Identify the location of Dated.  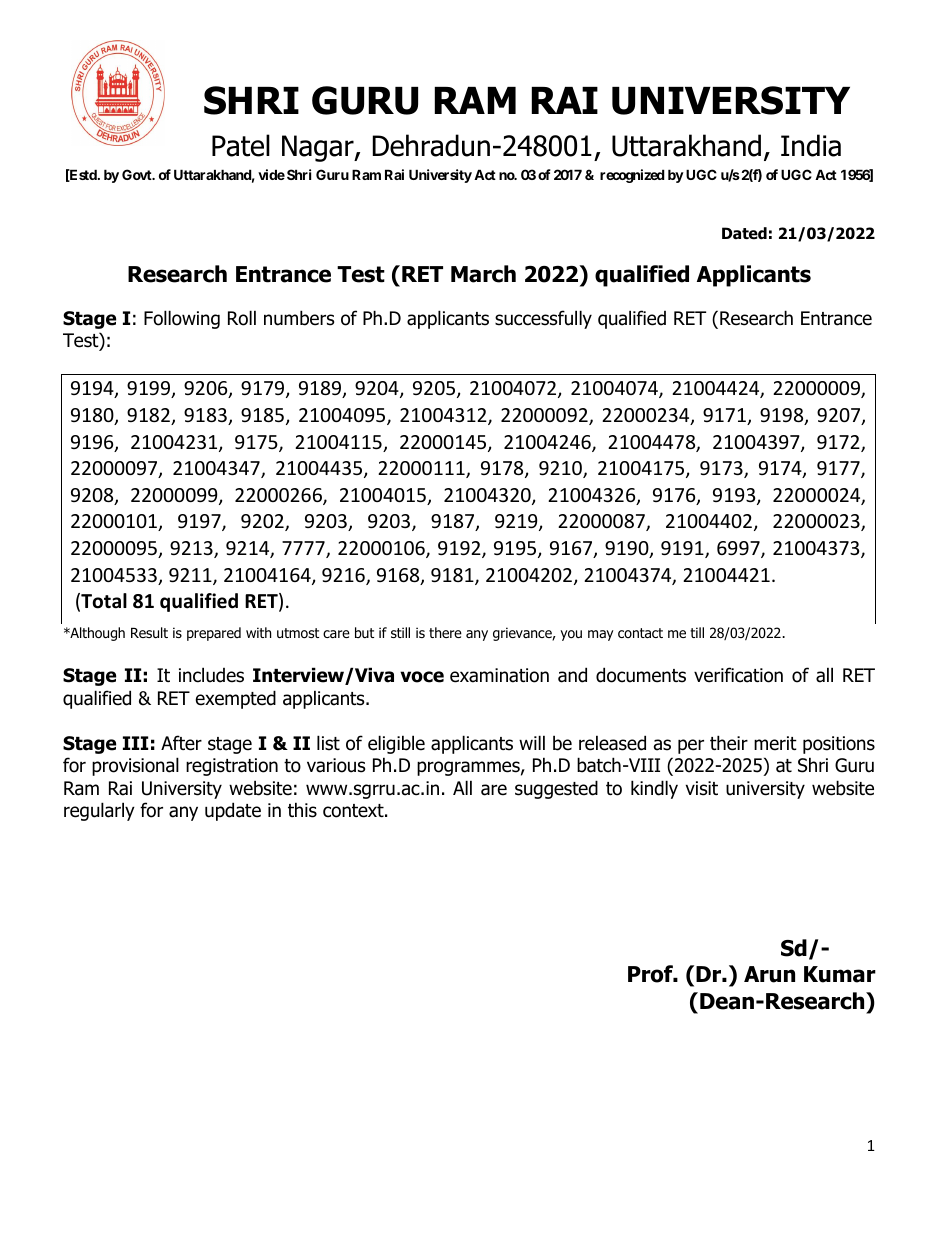
(744, 233).
